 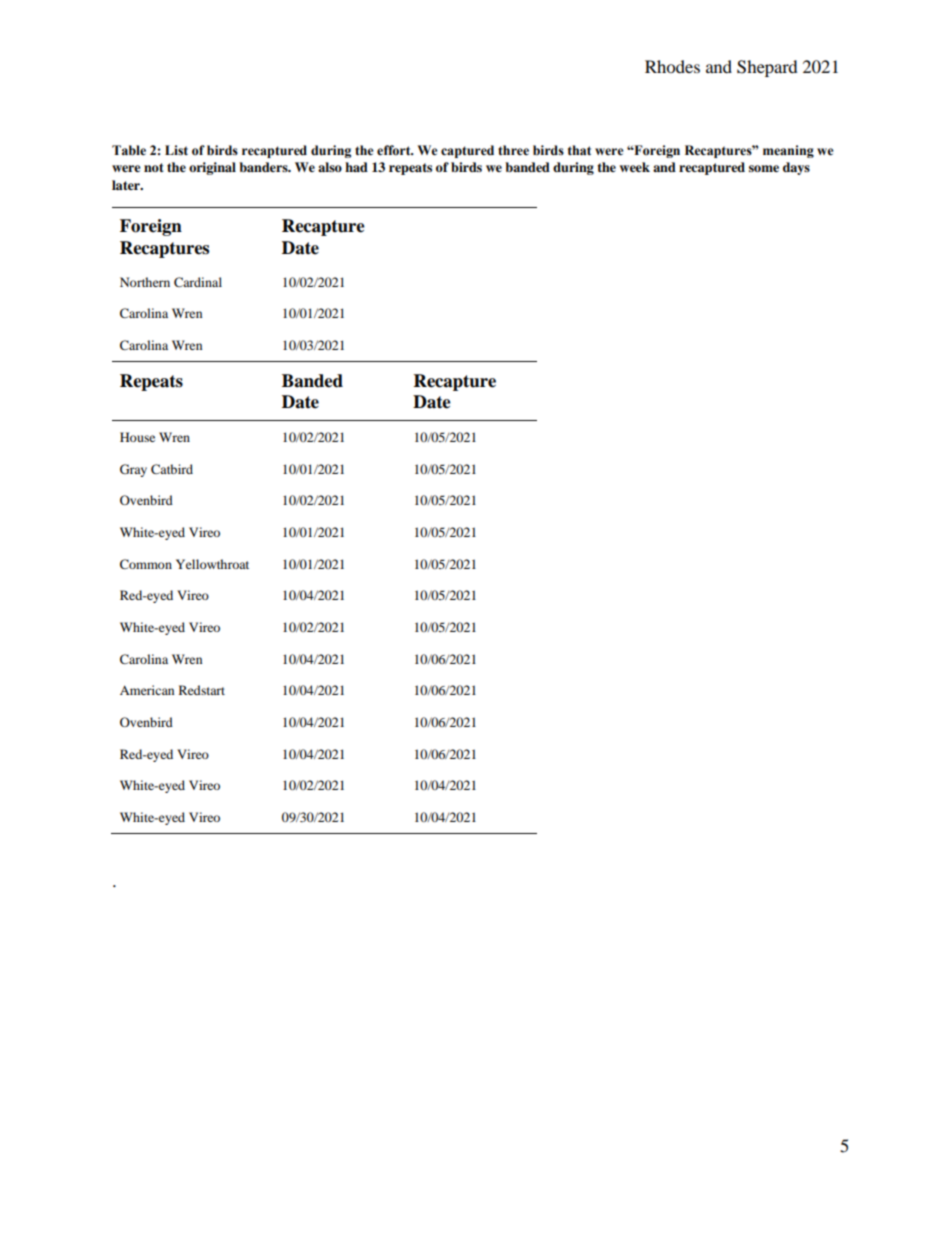 What do you see at coordinates (198, 282) in the screenshot?
I see `Cardinal` at bounding box center [198, 282].
